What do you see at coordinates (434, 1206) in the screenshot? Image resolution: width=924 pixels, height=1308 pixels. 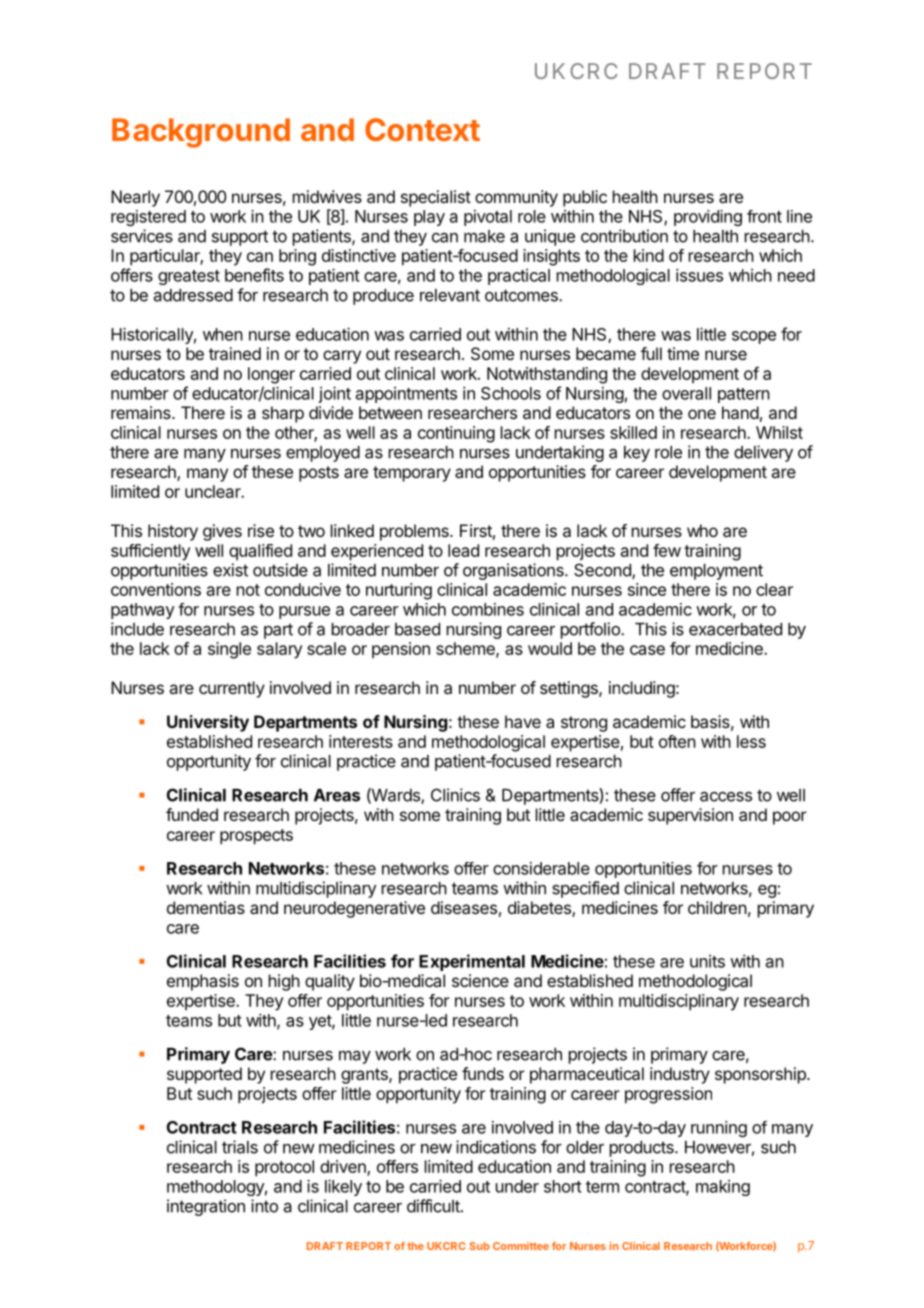 I see `difficult` at bounding box center [434, 1206].
